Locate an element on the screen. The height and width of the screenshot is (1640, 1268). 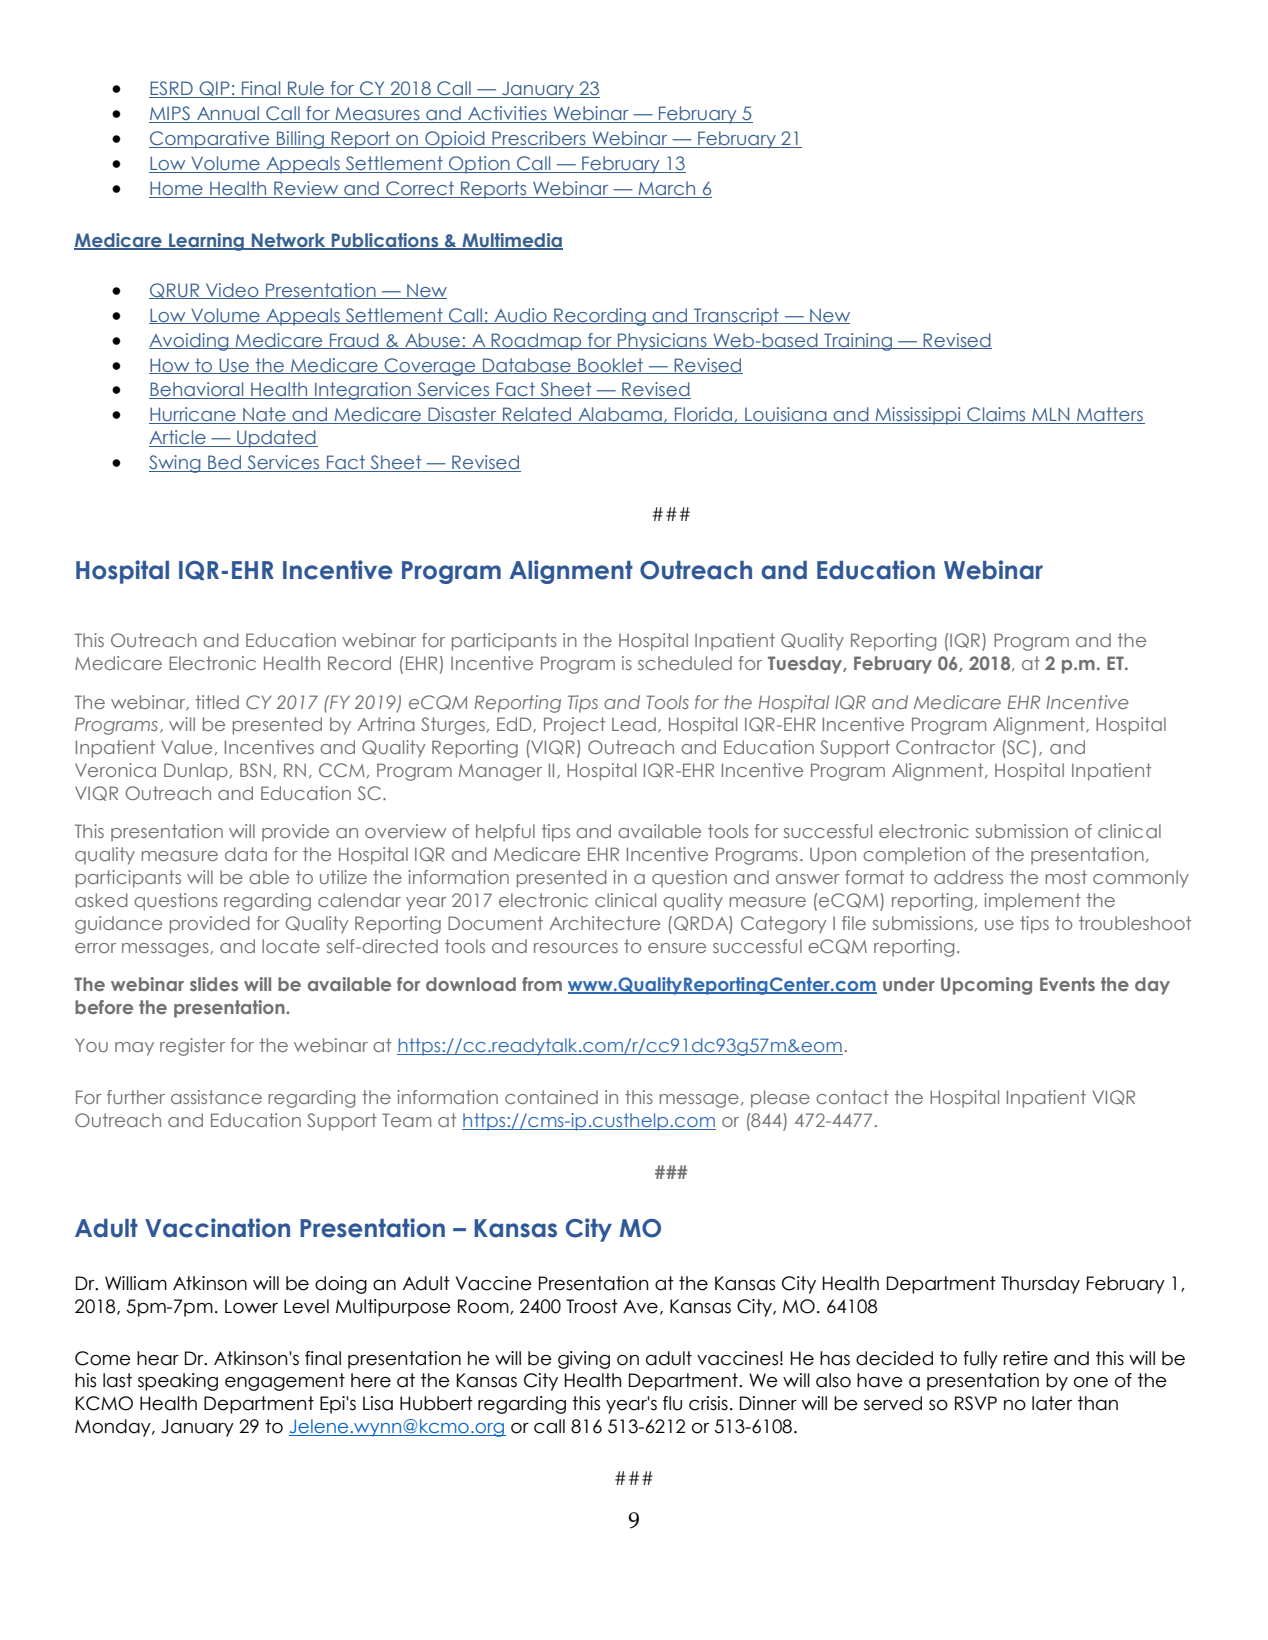
March is located at coordinates (667, 189).
